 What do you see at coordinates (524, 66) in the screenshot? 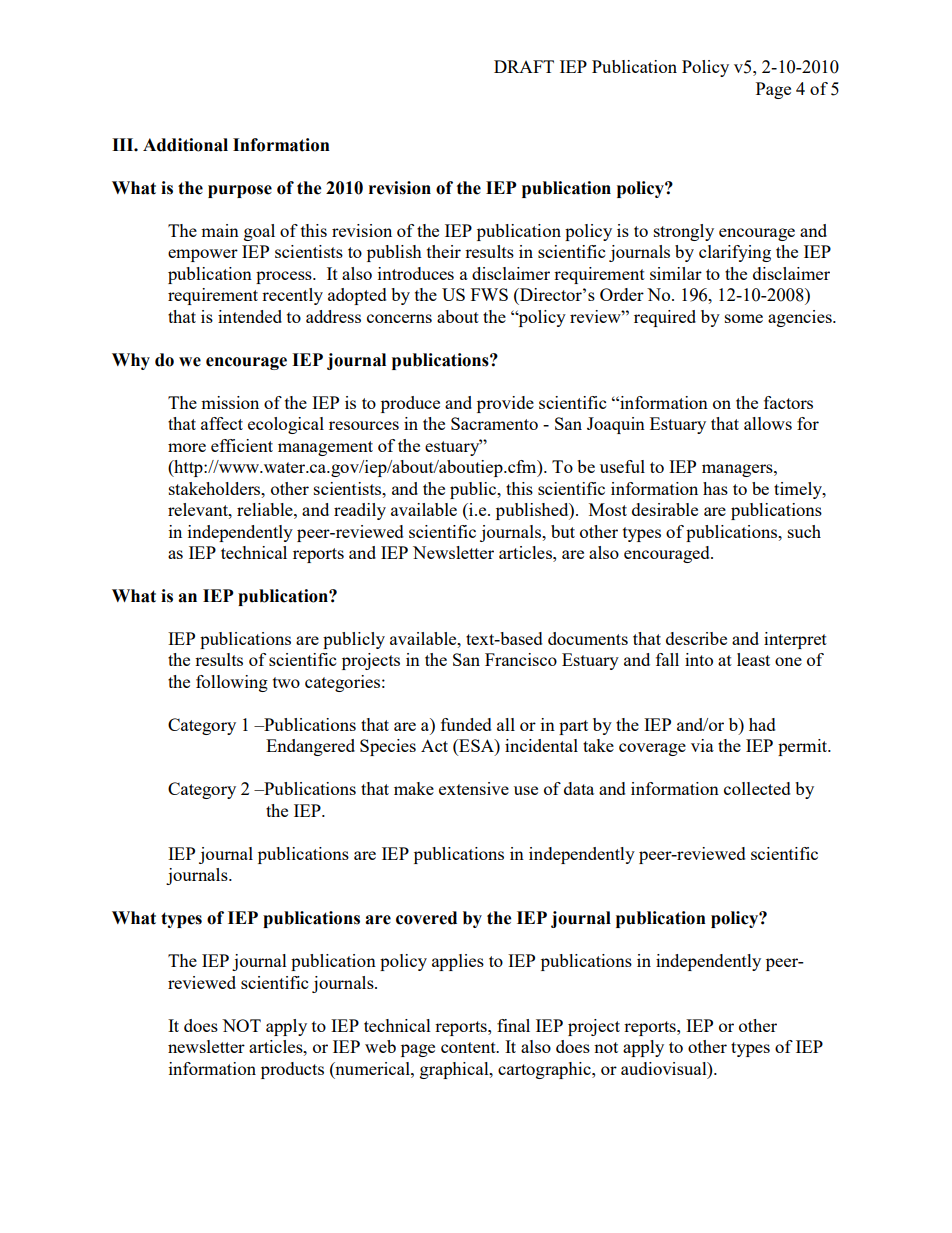
I see `DRAFT` at bounding box center [524, 66].
